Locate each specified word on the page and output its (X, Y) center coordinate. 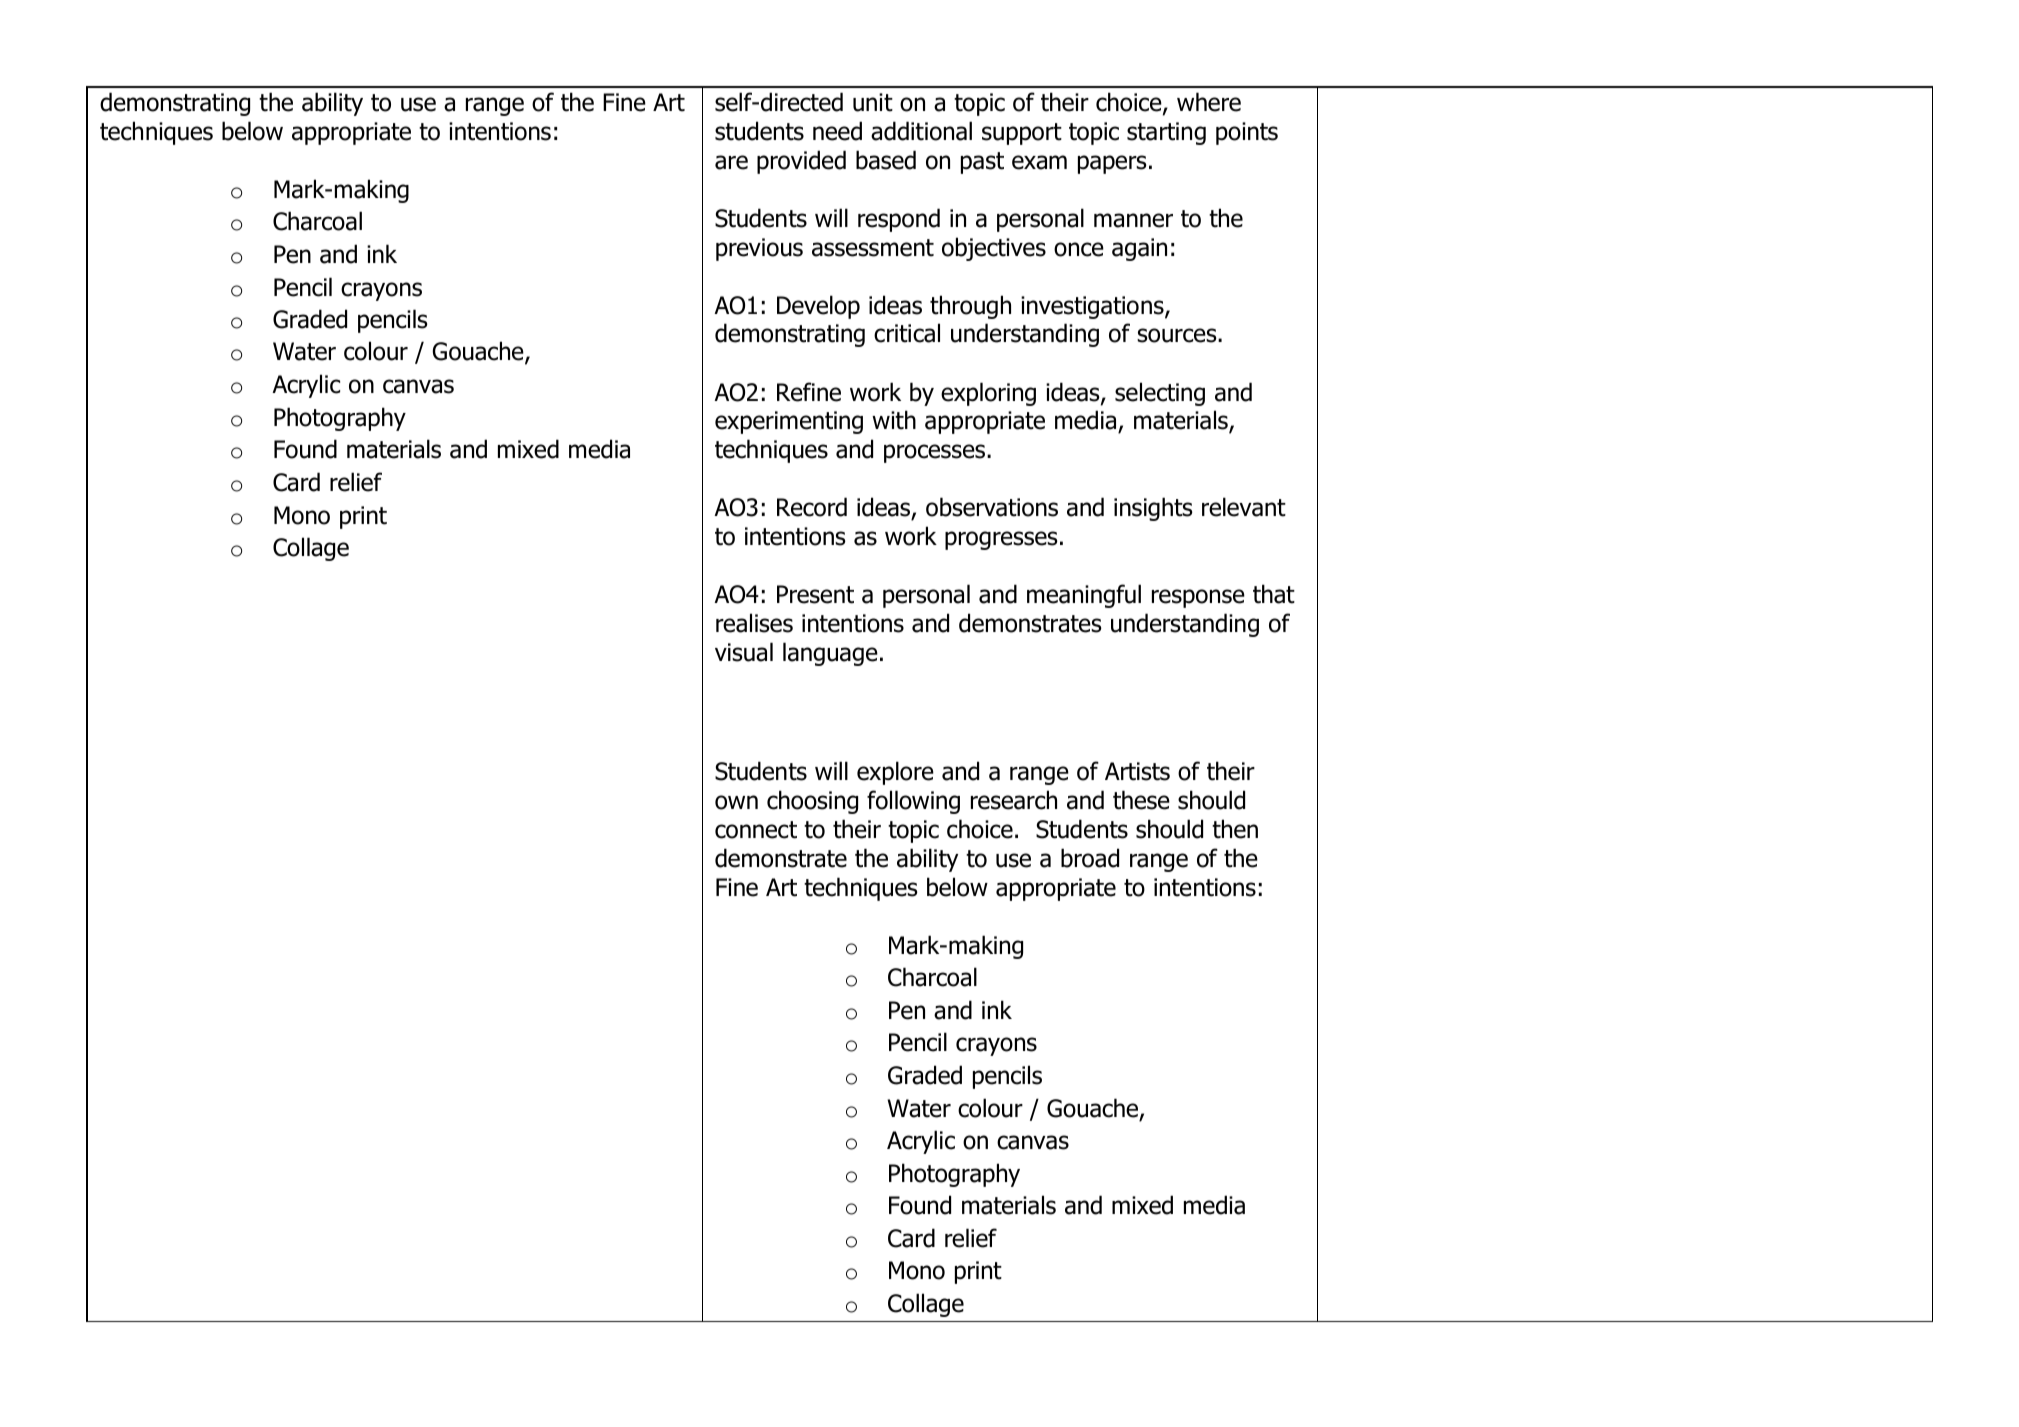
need (837, 131)
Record (812, 507)
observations (992, 507)
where (1209, 102)
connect (756, 830)
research (1014, 800)
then (1235, 829)
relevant (1244, 507)
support (1022, 134)
